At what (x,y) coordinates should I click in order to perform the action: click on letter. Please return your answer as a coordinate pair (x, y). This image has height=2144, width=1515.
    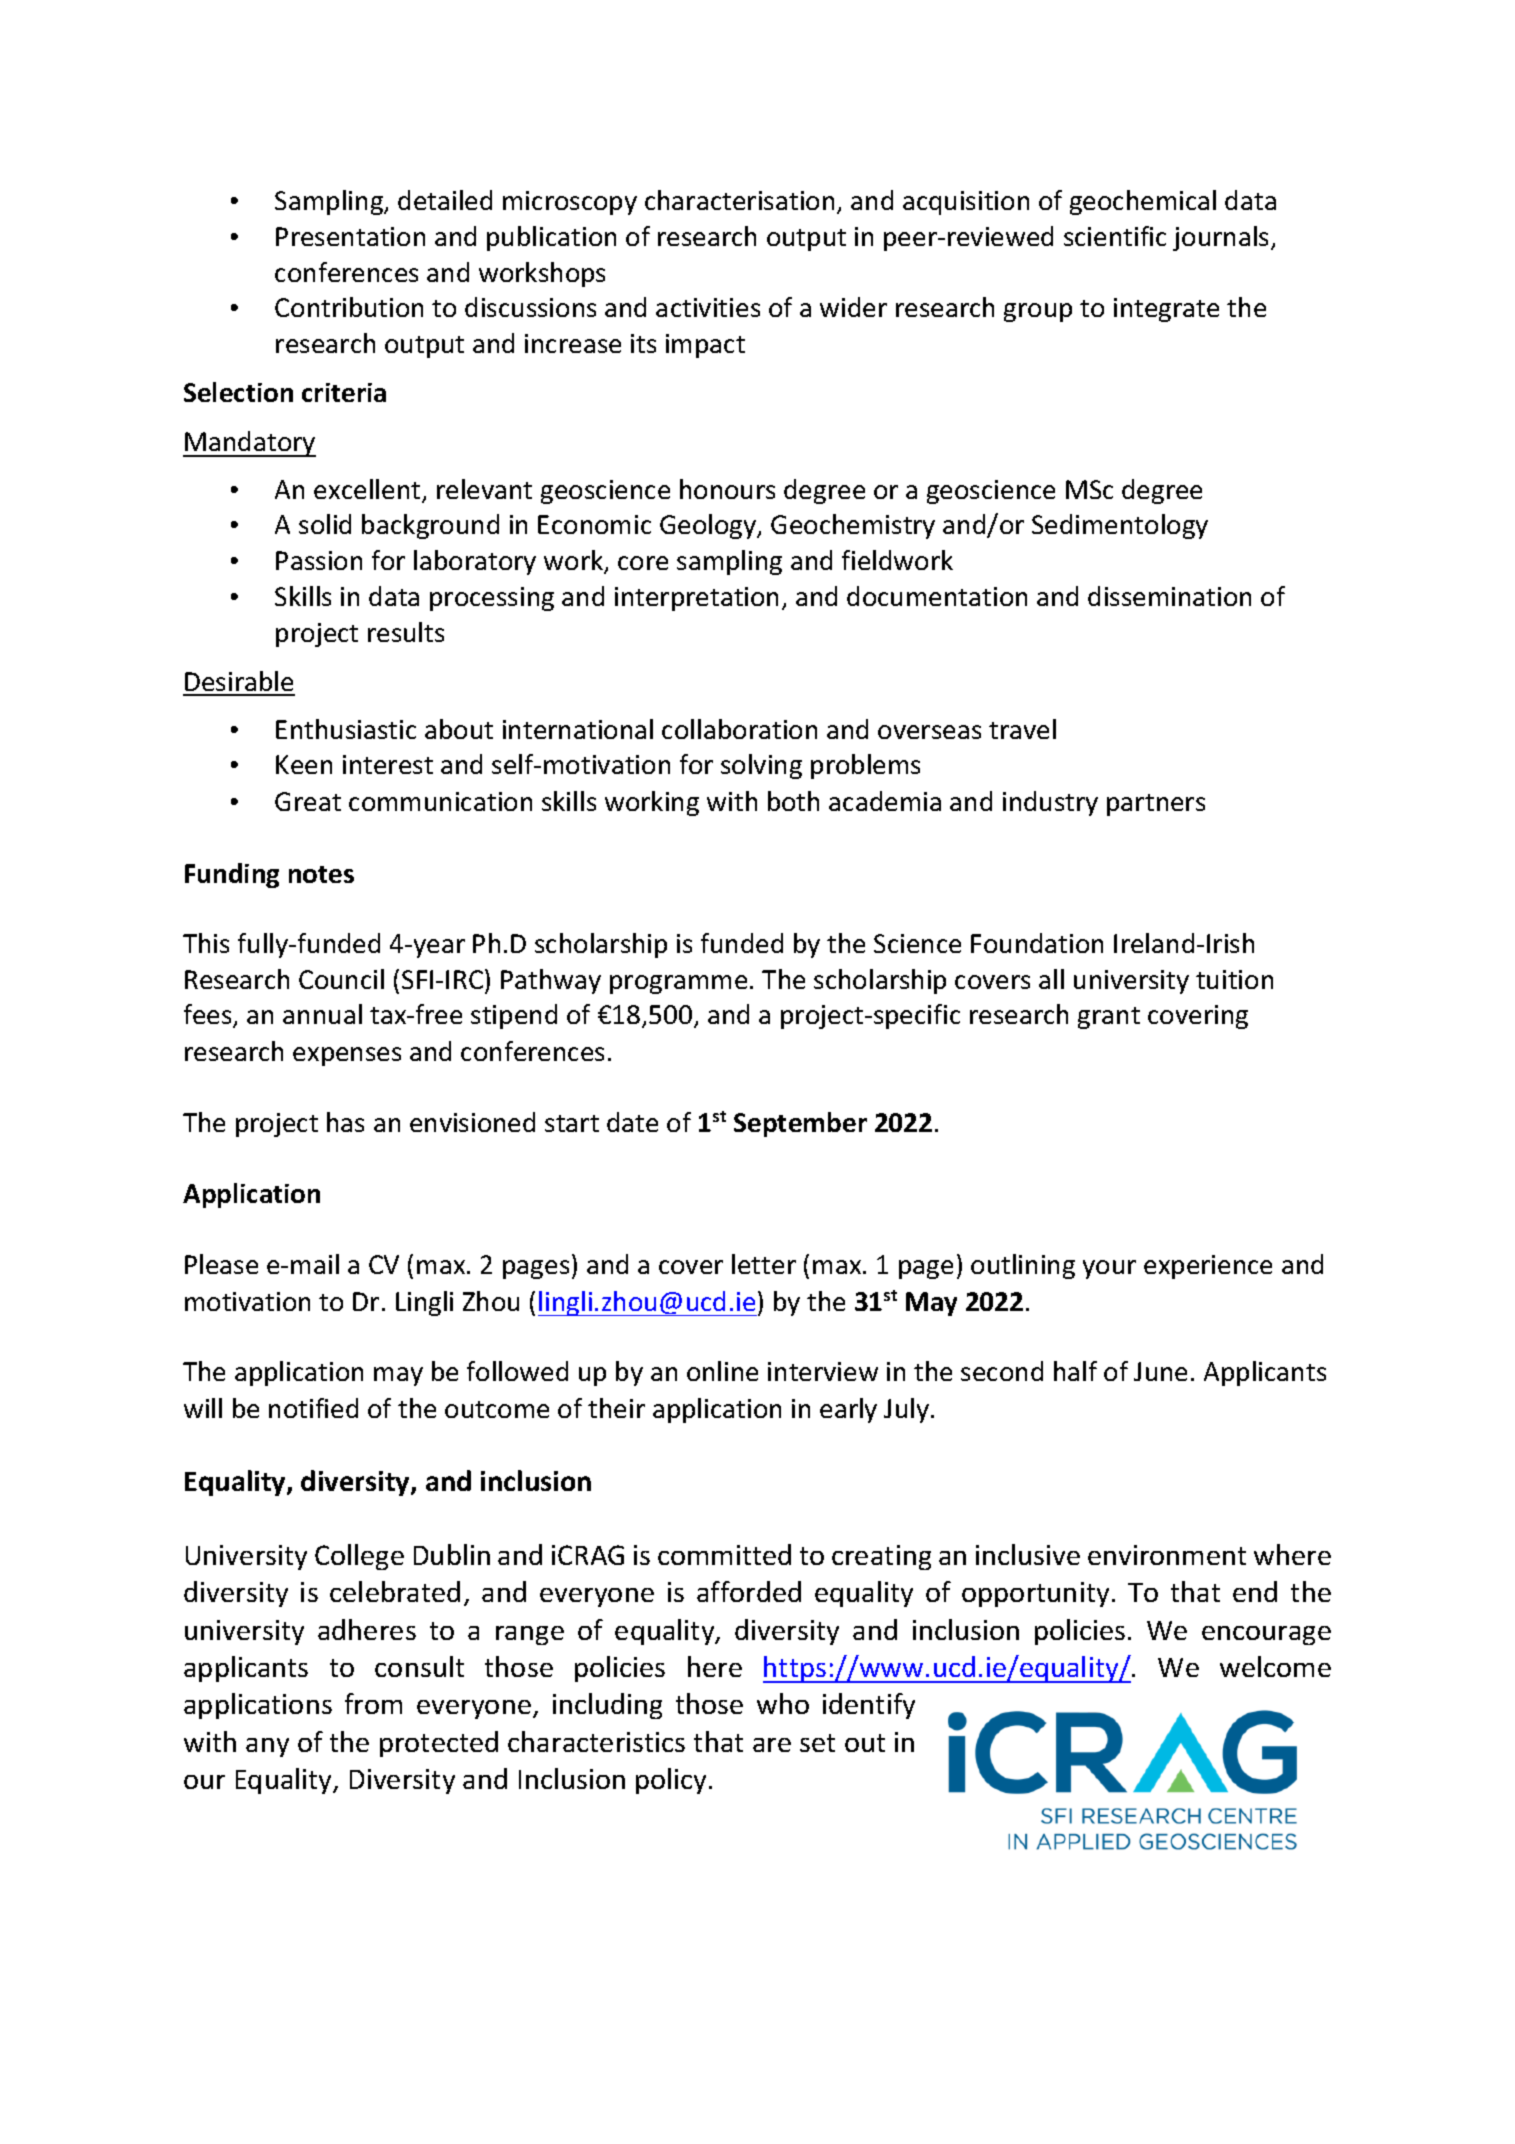
    Looking at the image, I should click on (764, 1264).
